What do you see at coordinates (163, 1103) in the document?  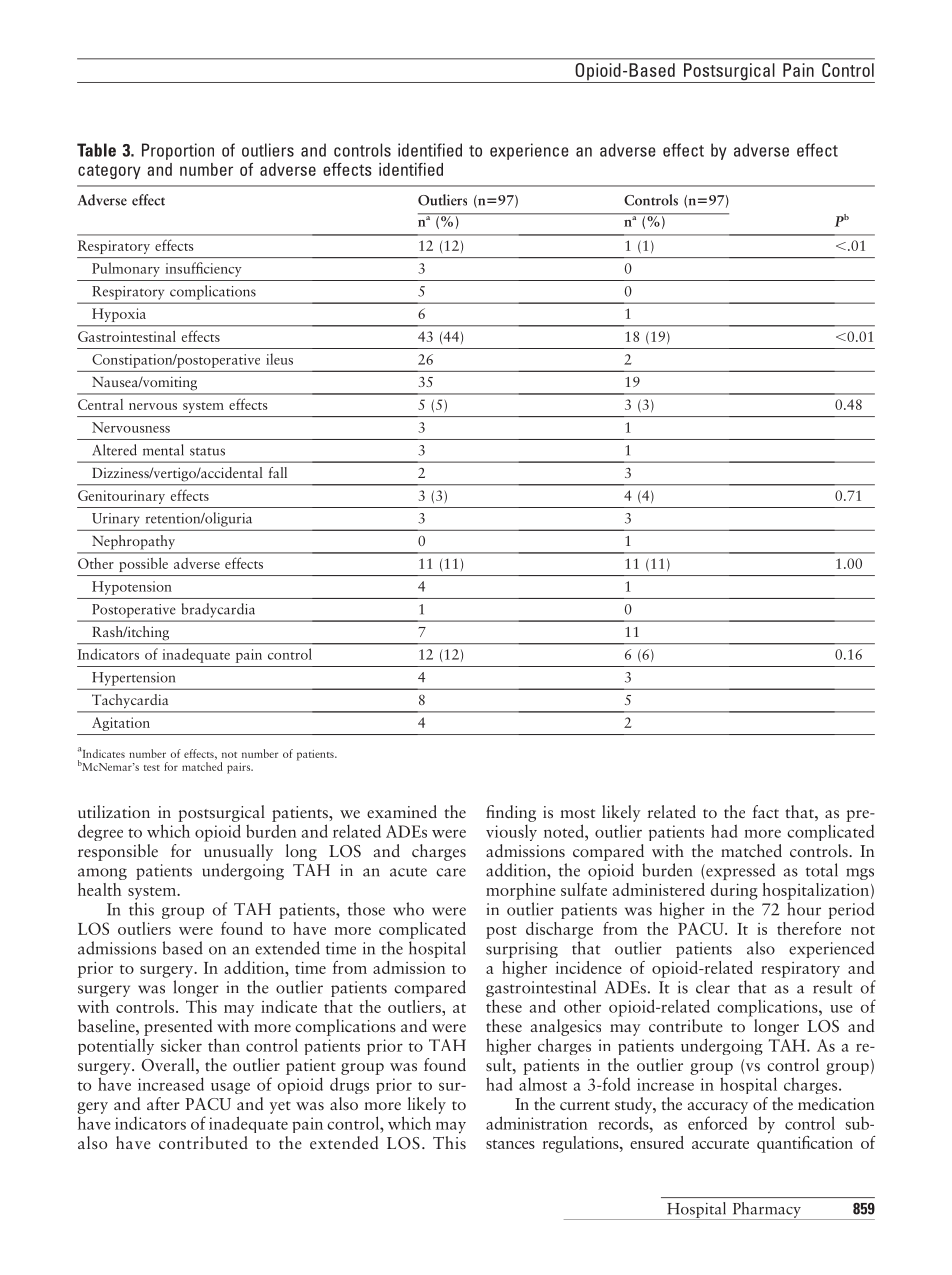 I see `after` at bounding box center [163, 1103].
